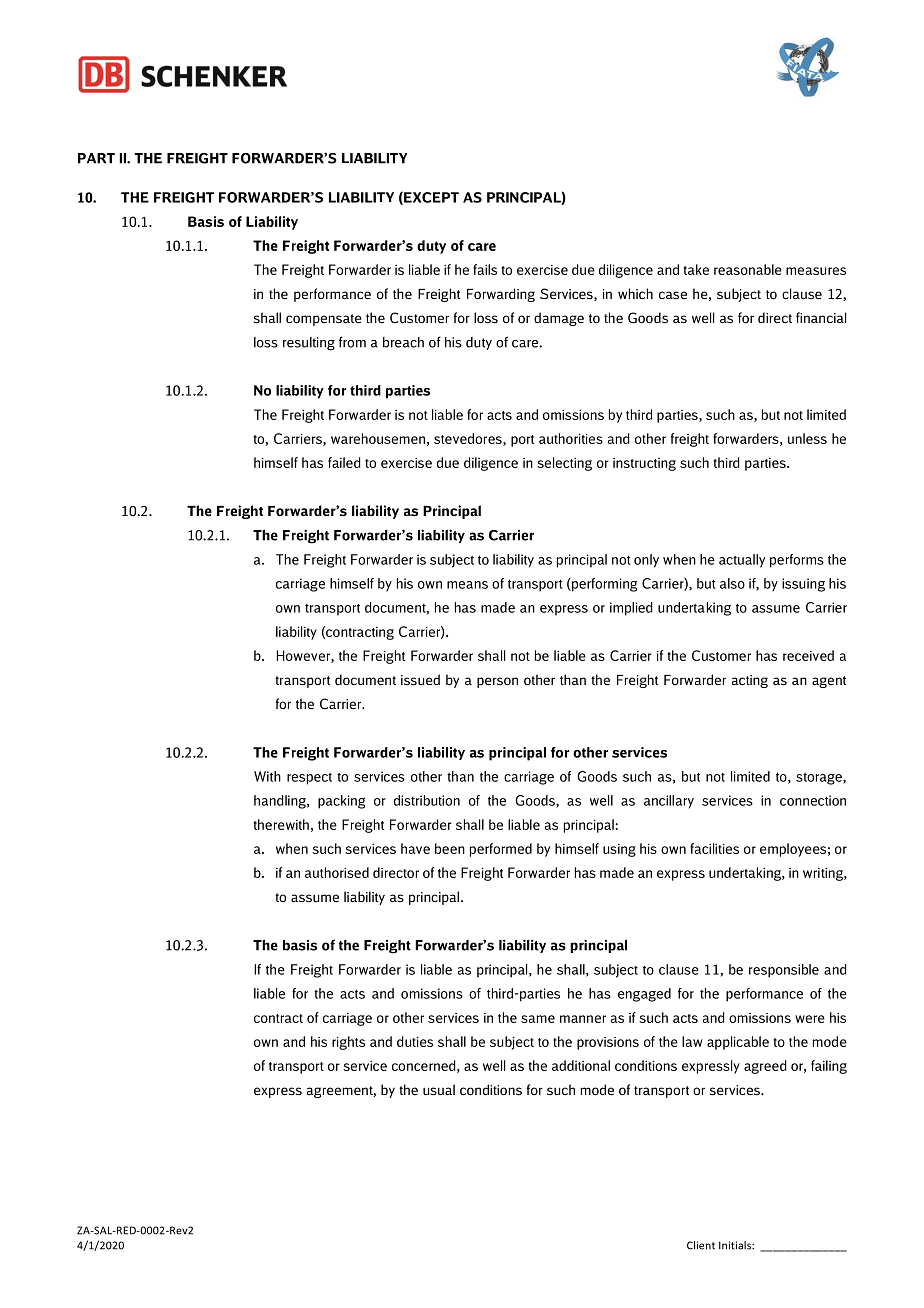 The width and height of the document is (924, 1308). What do you see at coordinates (736, 1245) in the document?
I see `Initials` at bounding box center [736, 1245].
